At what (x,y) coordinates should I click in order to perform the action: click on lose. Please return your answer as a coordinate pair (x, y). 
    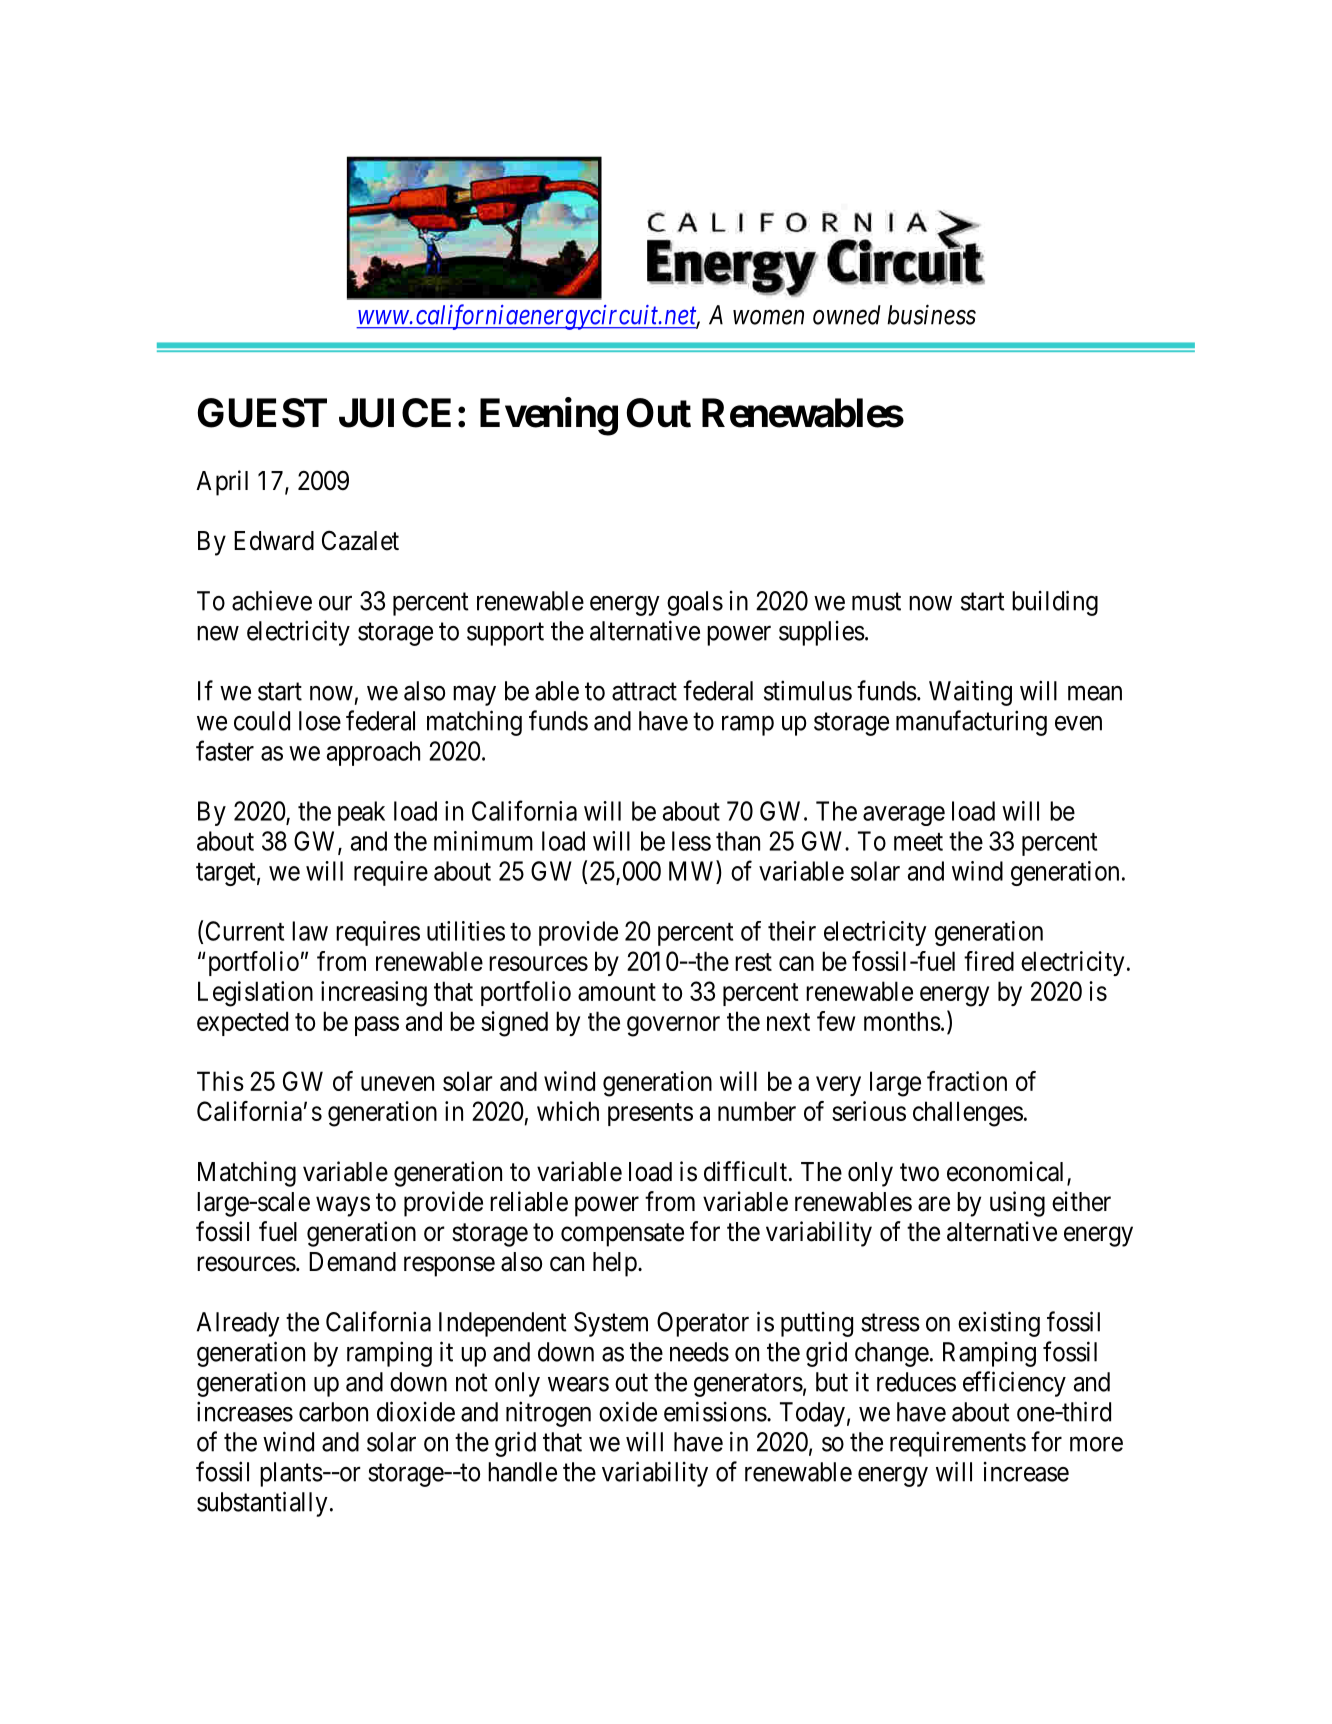
    Looking at the image, I should click on (320, 721).
